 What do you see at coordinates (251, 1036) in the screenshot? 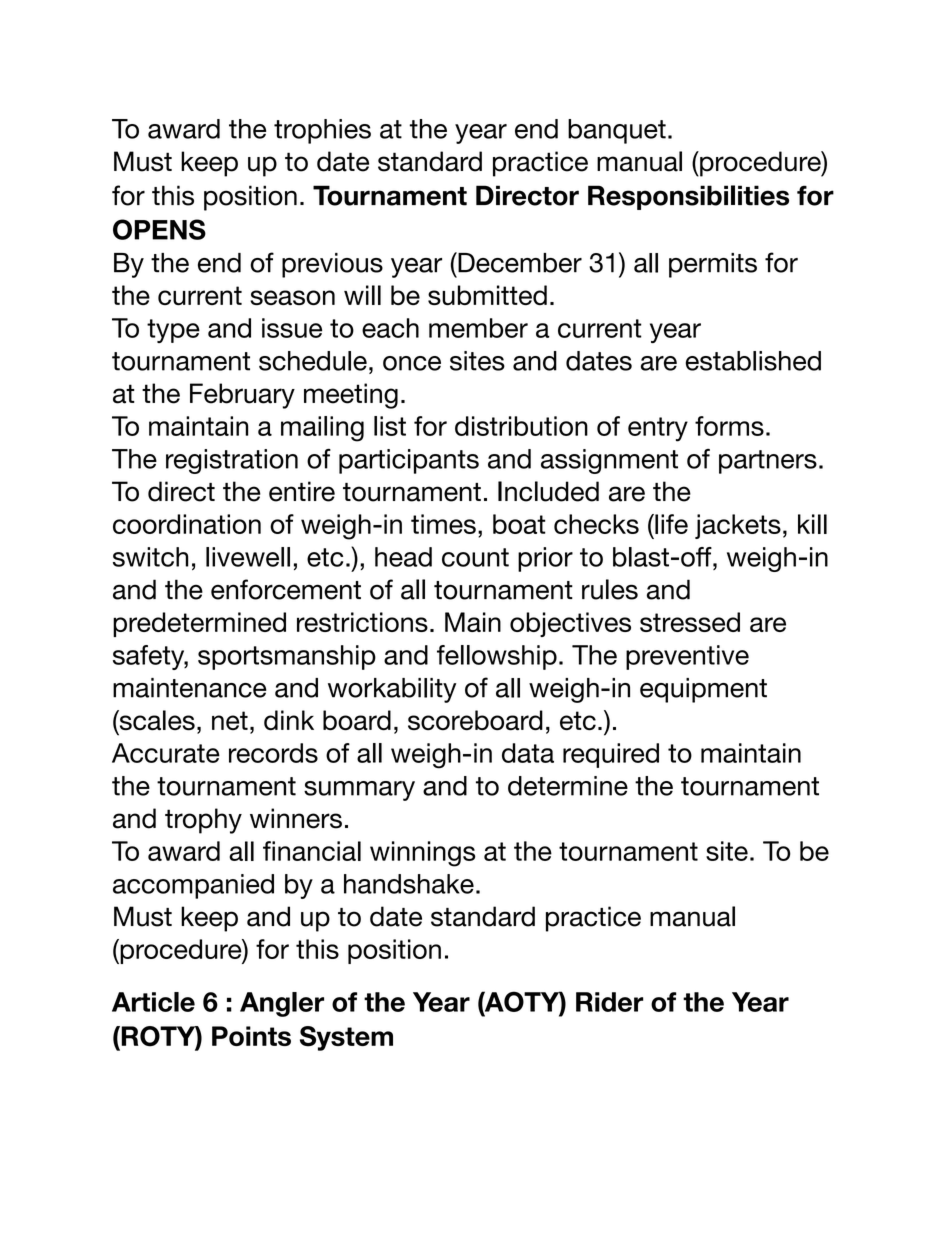
I see `Points` at bounding box center [251, 1036].
